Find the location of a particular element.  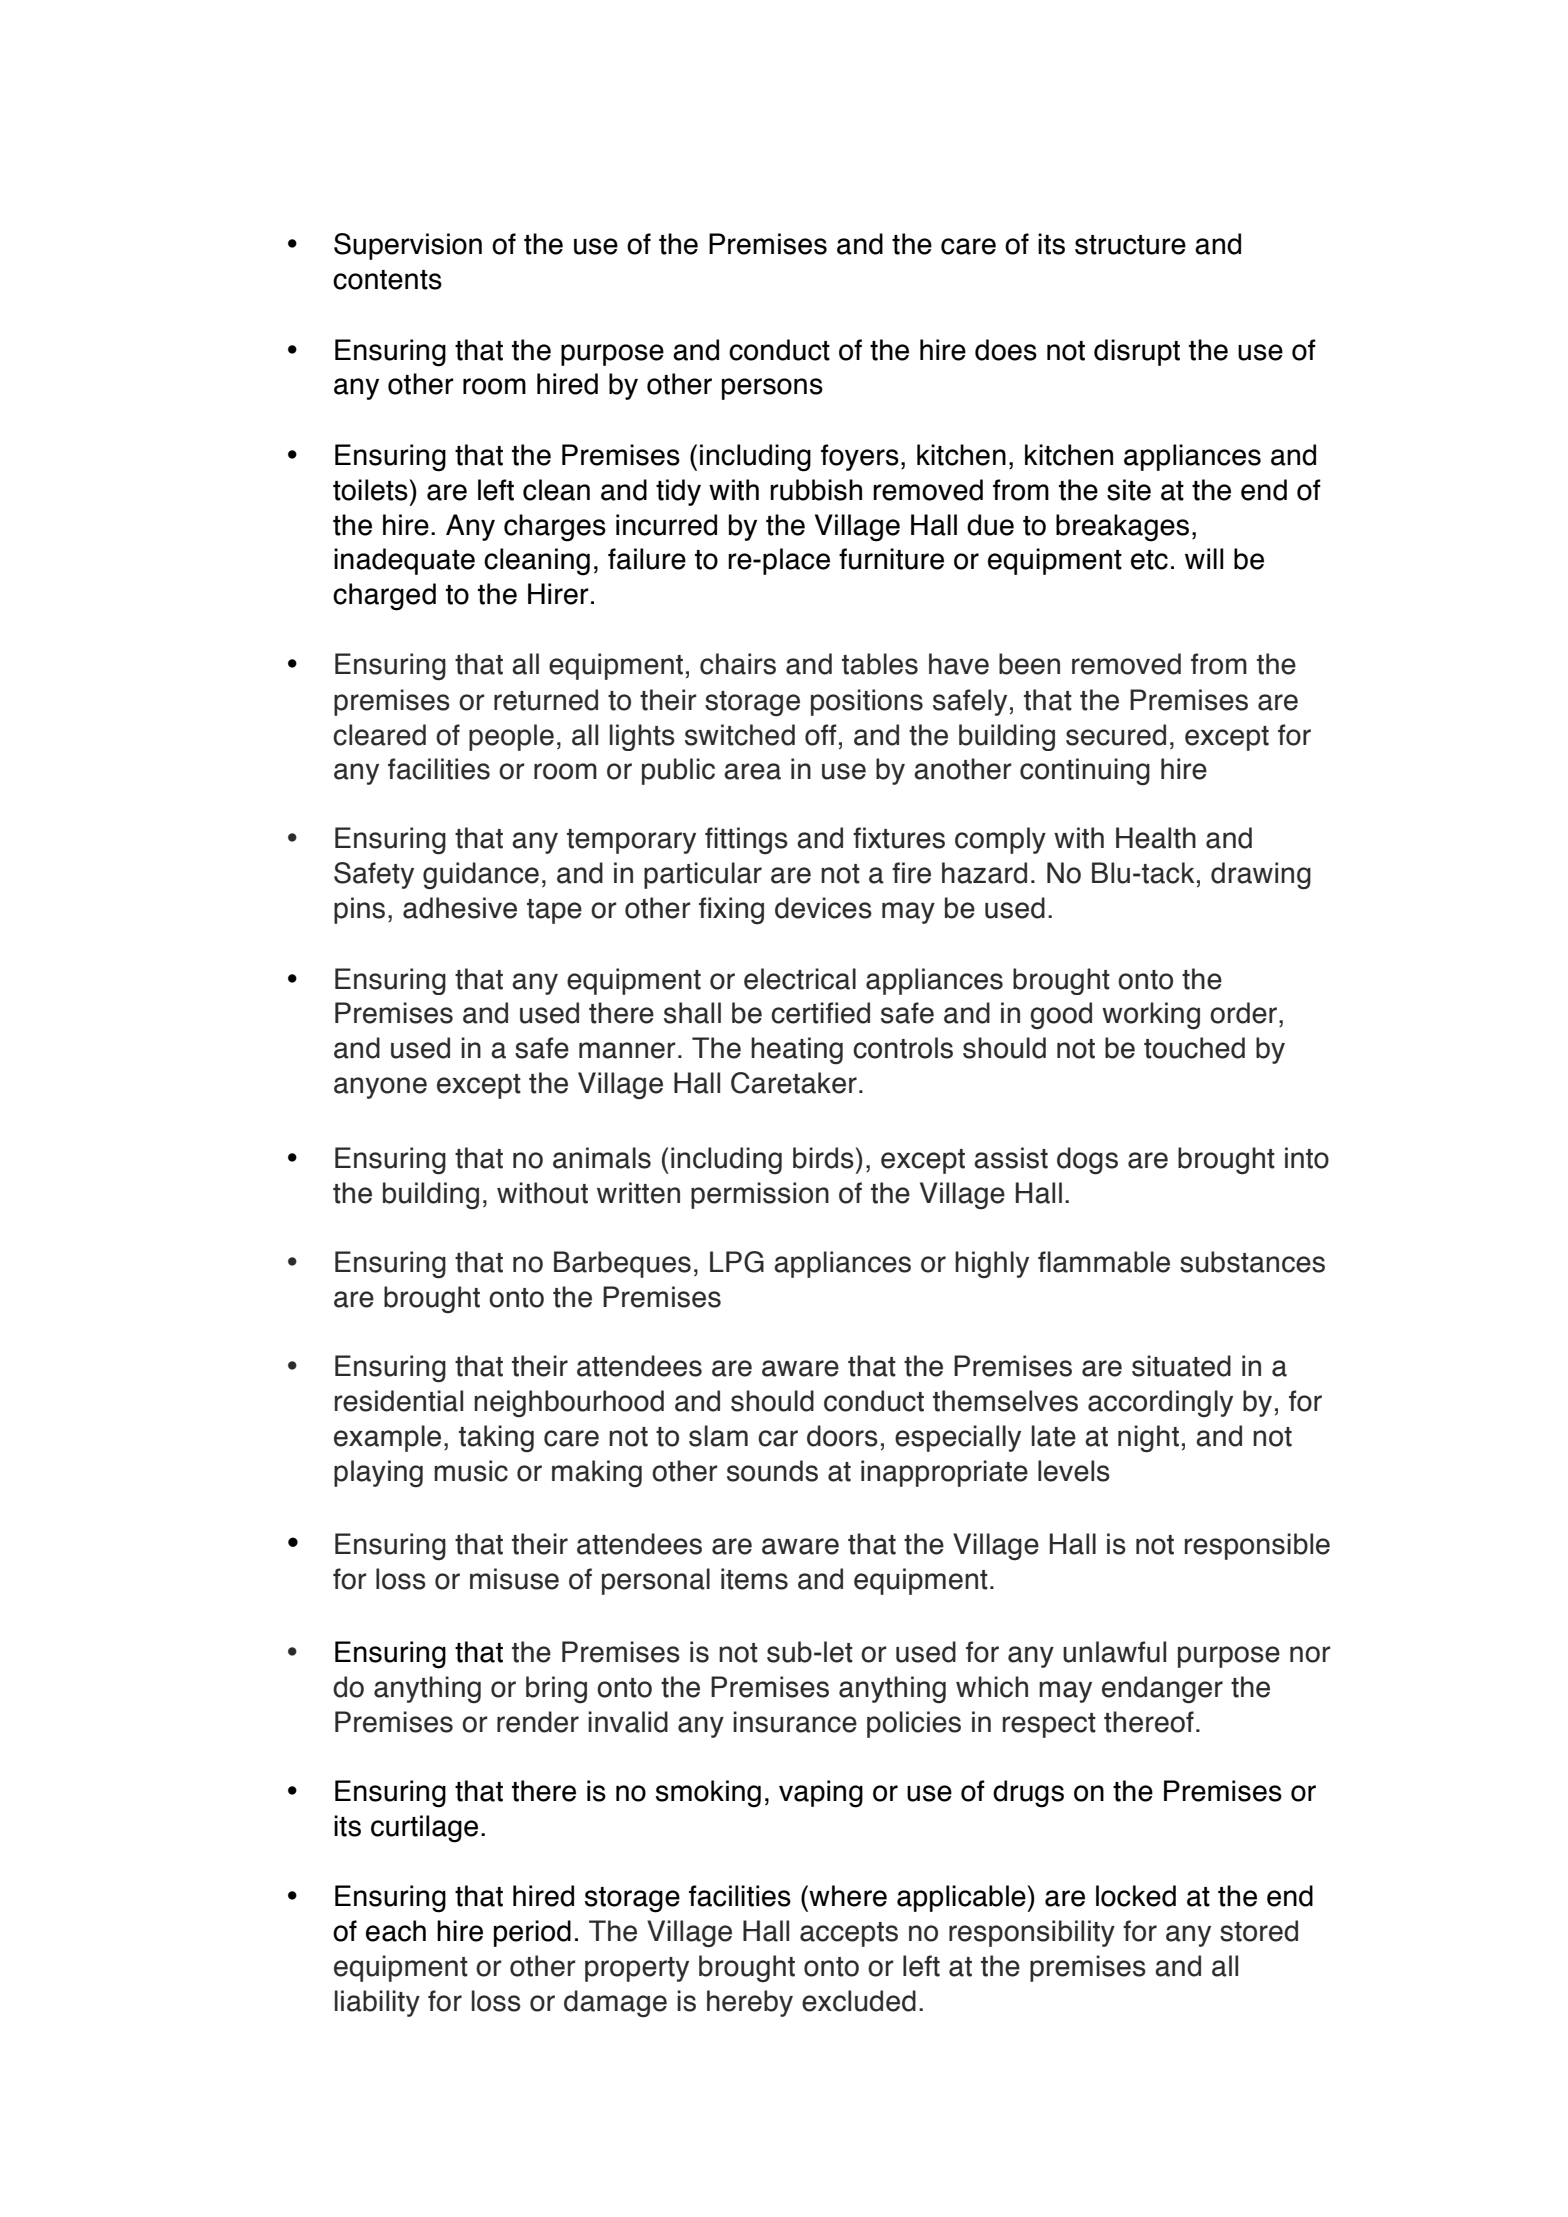

will is located at coordinates (1204, 558).
